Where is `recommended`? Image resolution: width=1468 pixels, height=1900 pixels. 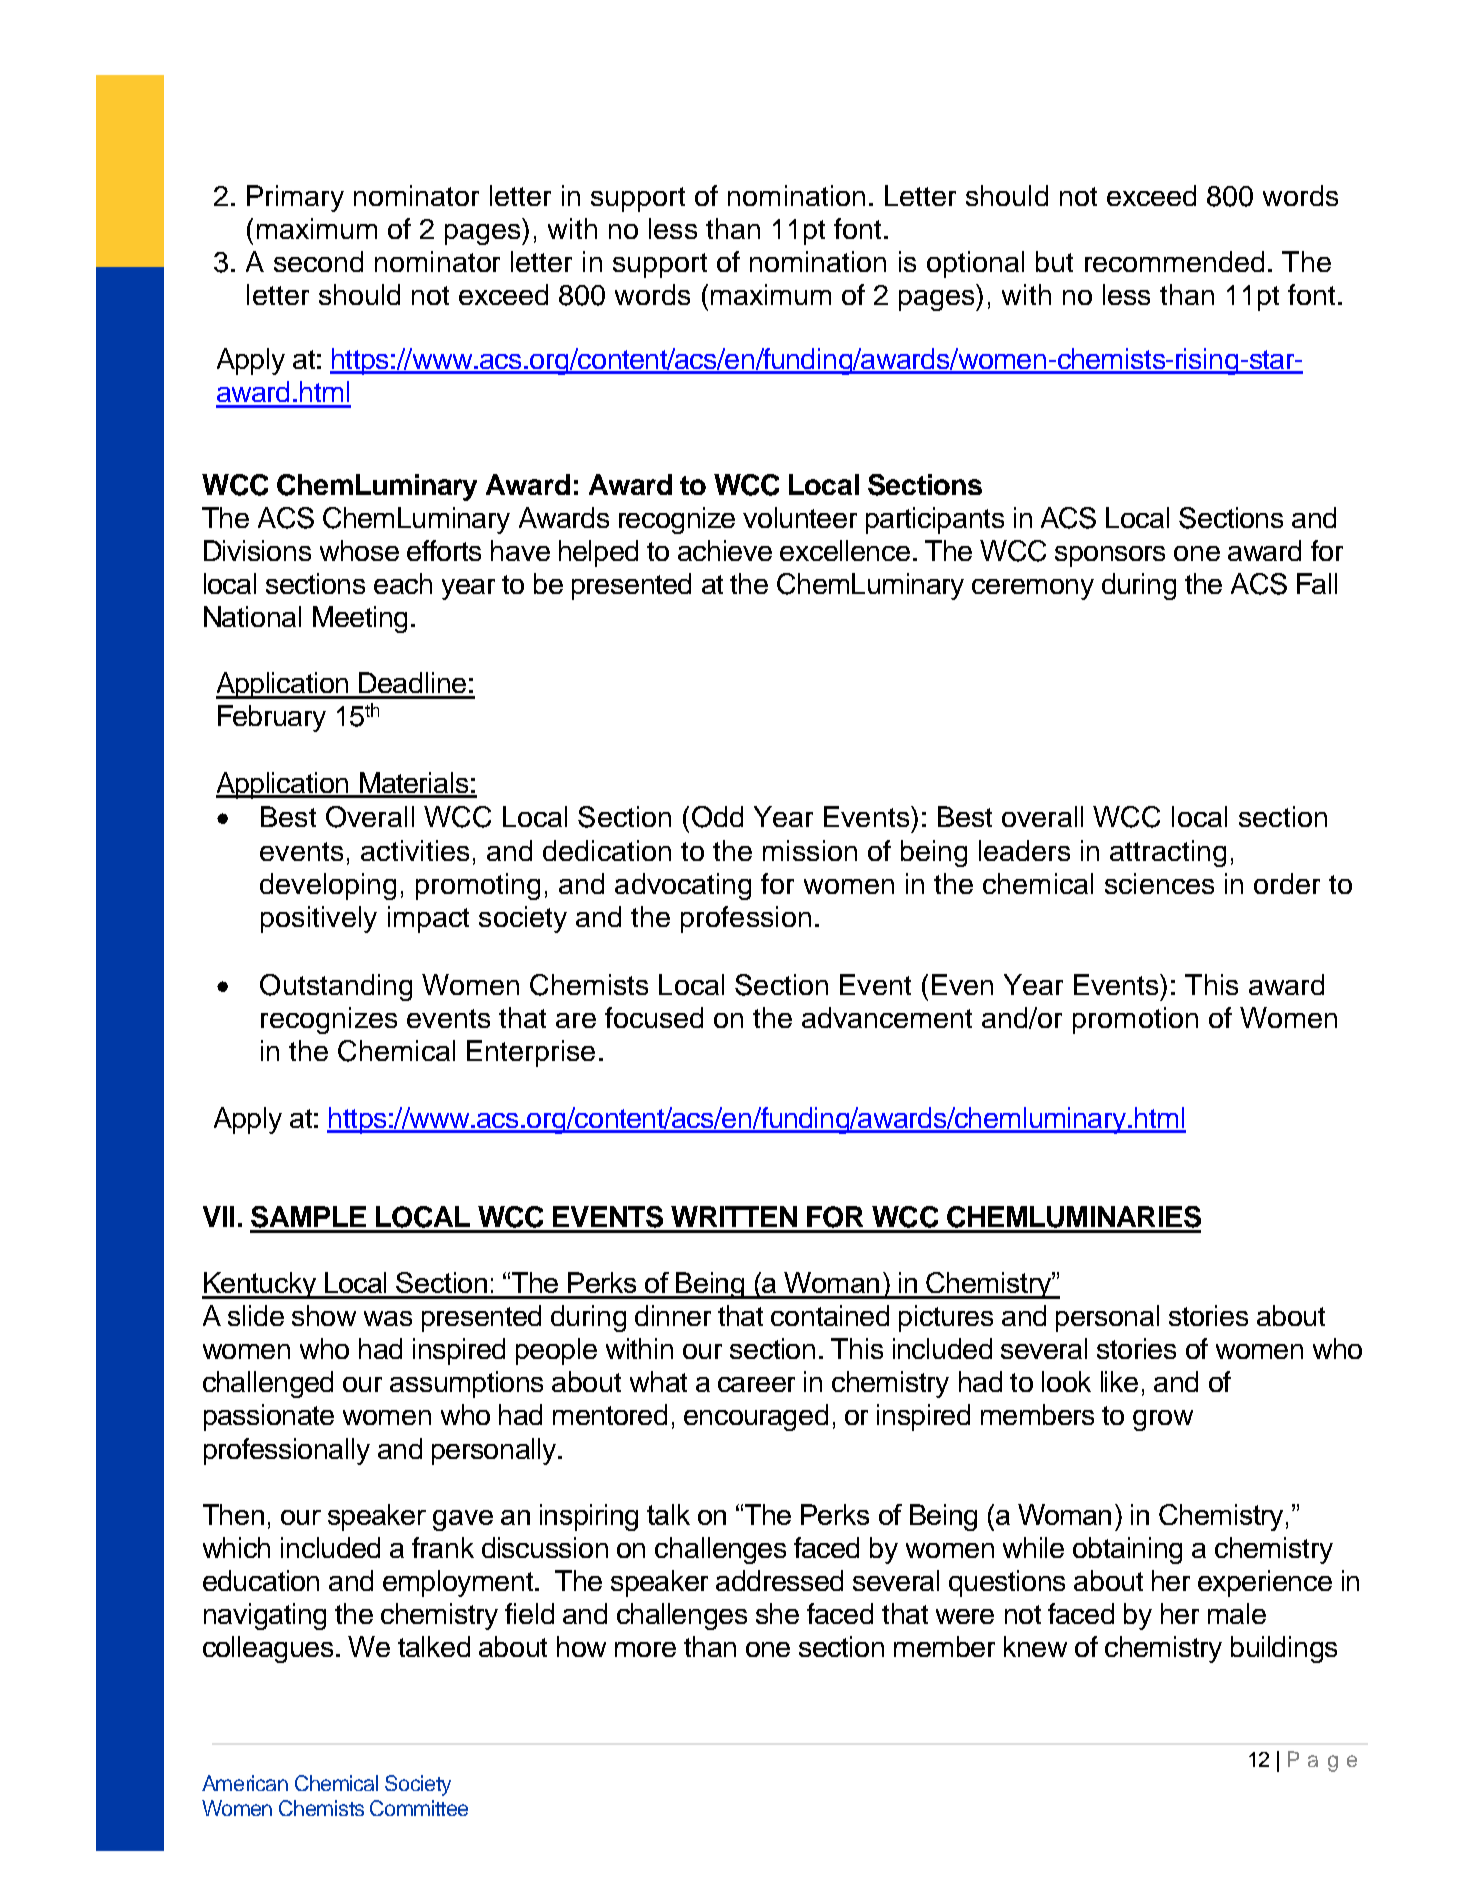 recommended is located at coordinates (1174, 261).
